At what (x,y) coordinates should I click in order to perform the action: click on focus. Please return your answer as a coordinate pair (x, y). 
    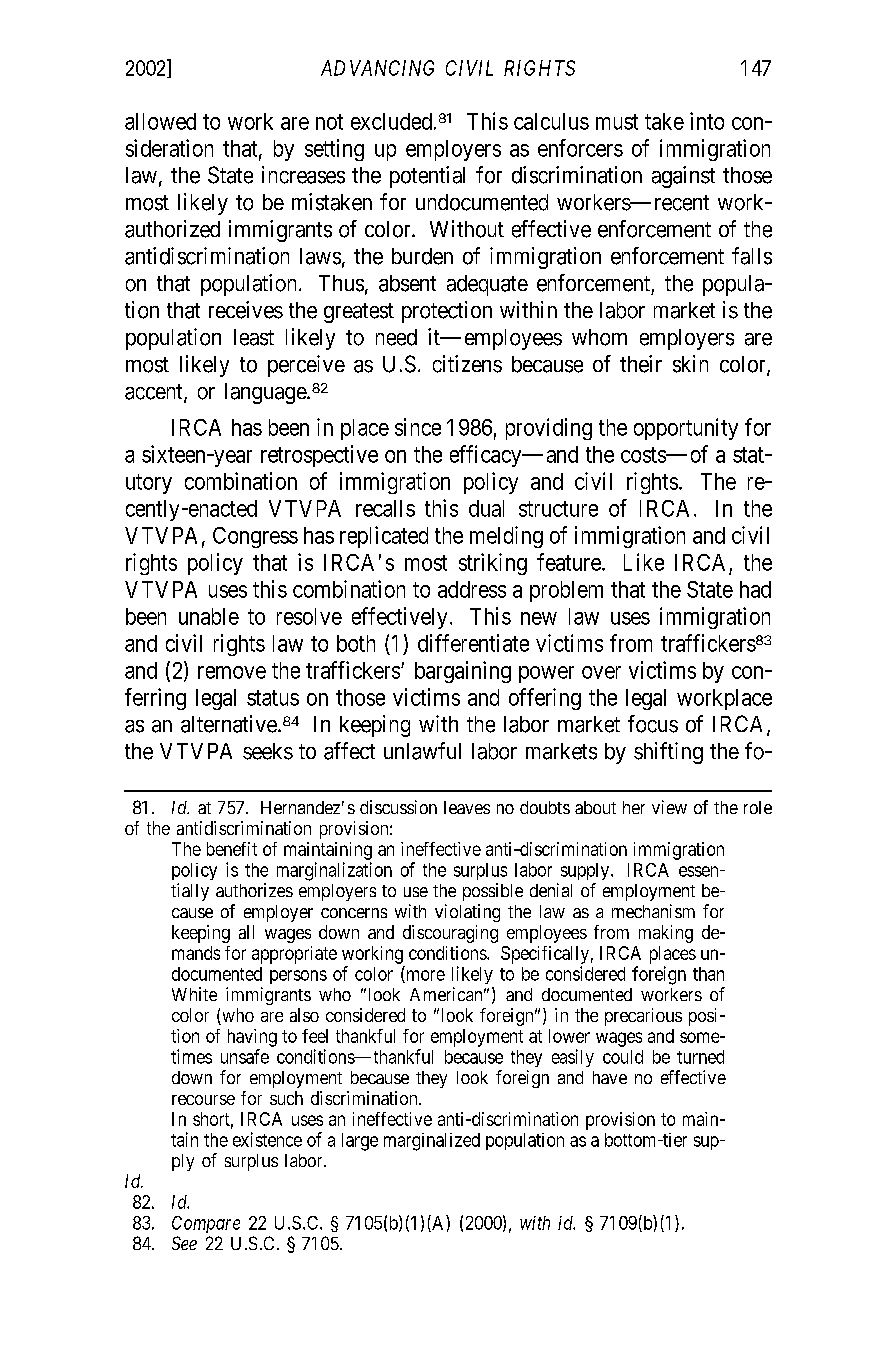
    Looking at the image, I should click on (653, 724).
